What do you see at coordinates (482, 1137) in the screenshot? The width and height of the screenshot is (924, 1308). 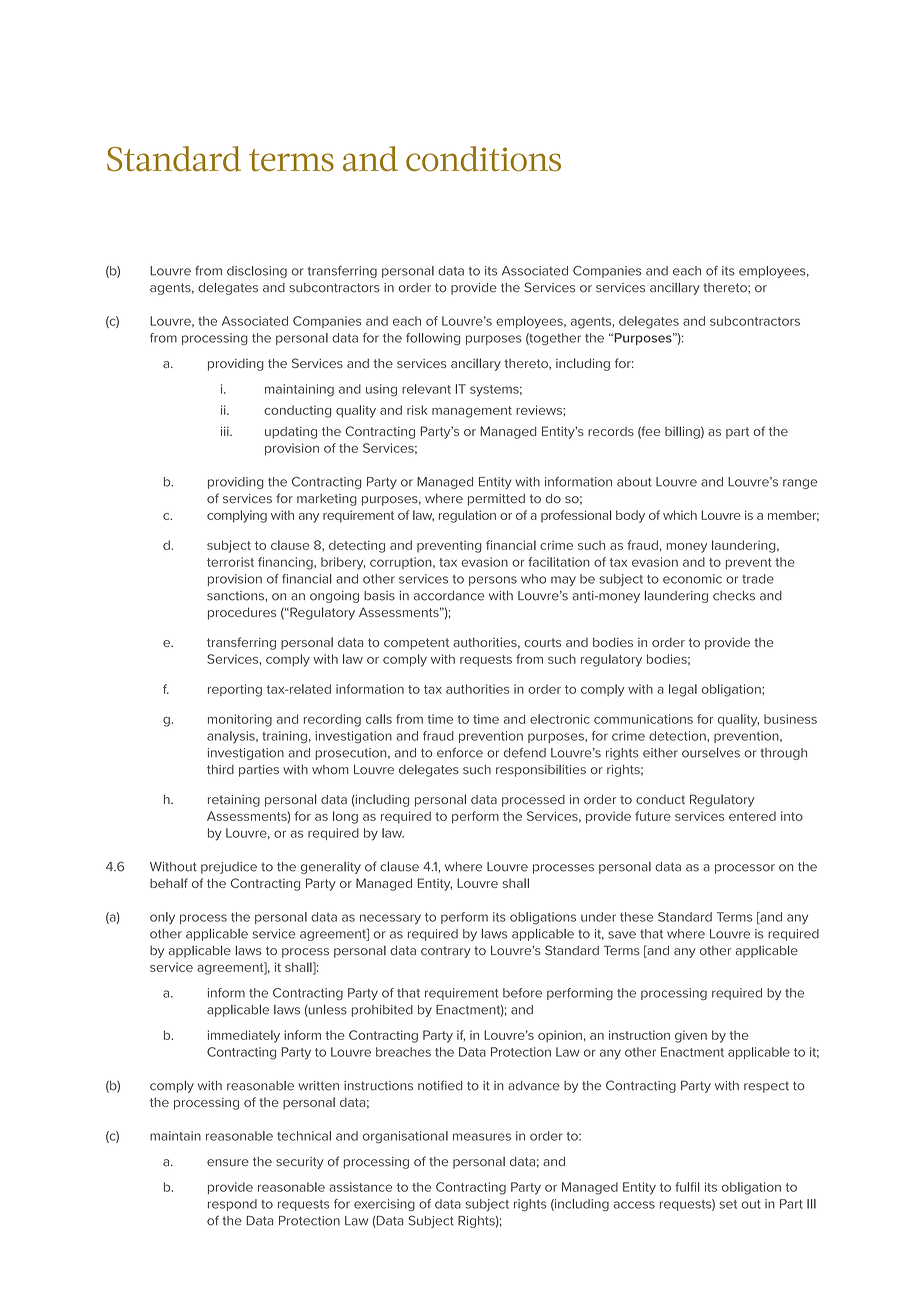 I see `measures` at bounding box center [482, 1137].
